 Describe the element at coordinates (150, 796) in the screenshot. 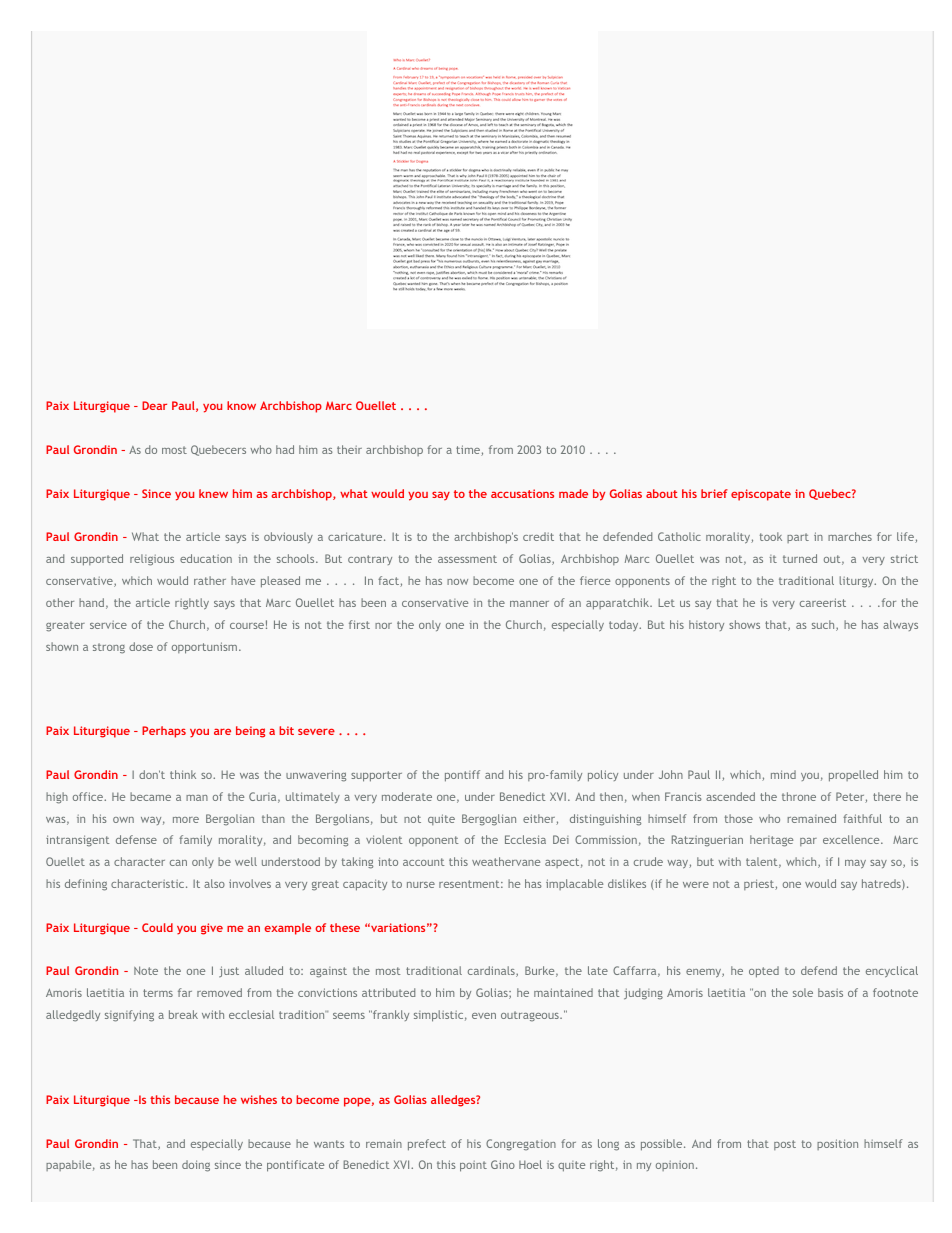

I see `became` at that location.
